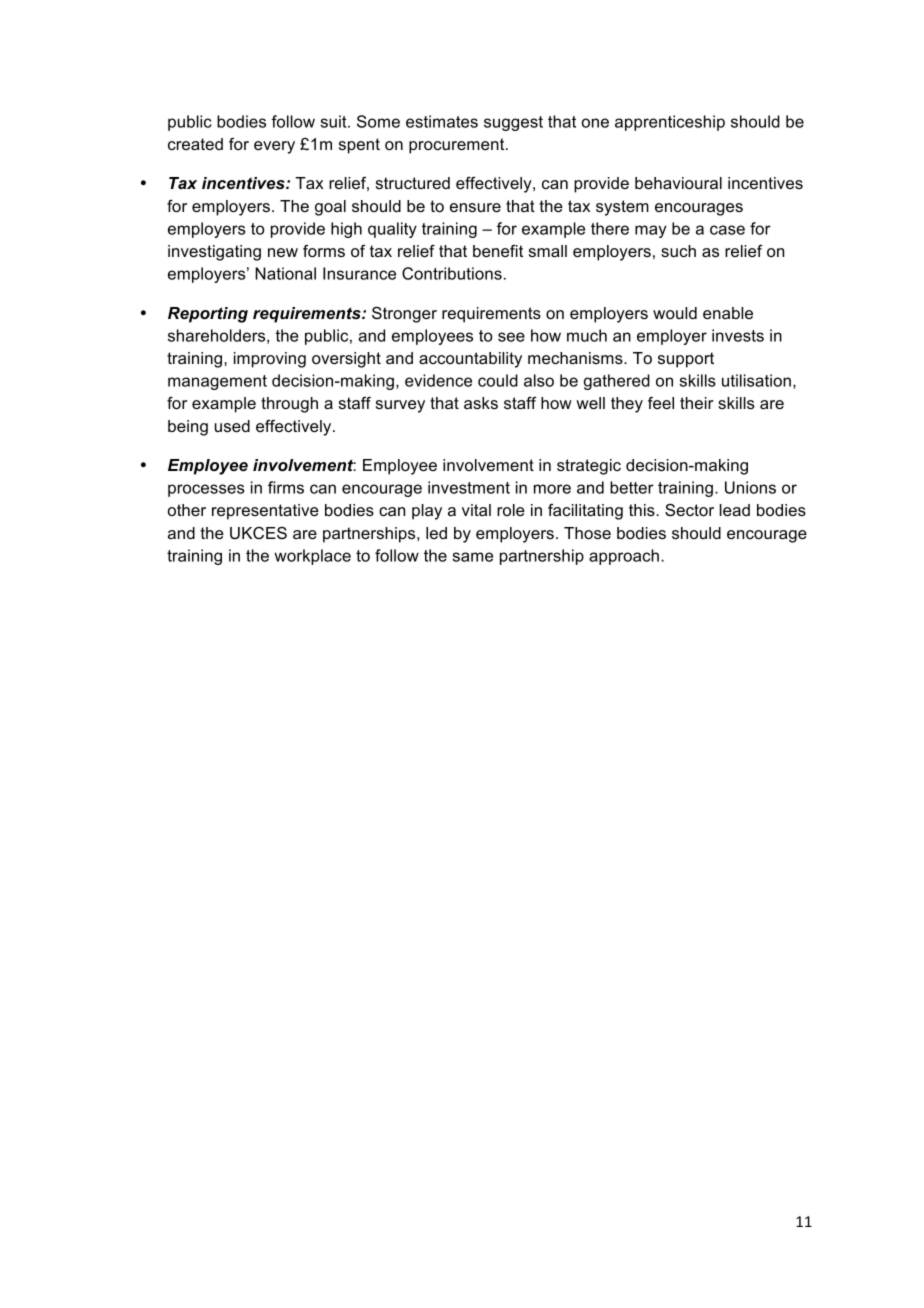 The height and width of the image is (1308, 924). What do you see at coordinates (458, 146) in the image?
I see `procurement` at bounding box center [458, 146].
